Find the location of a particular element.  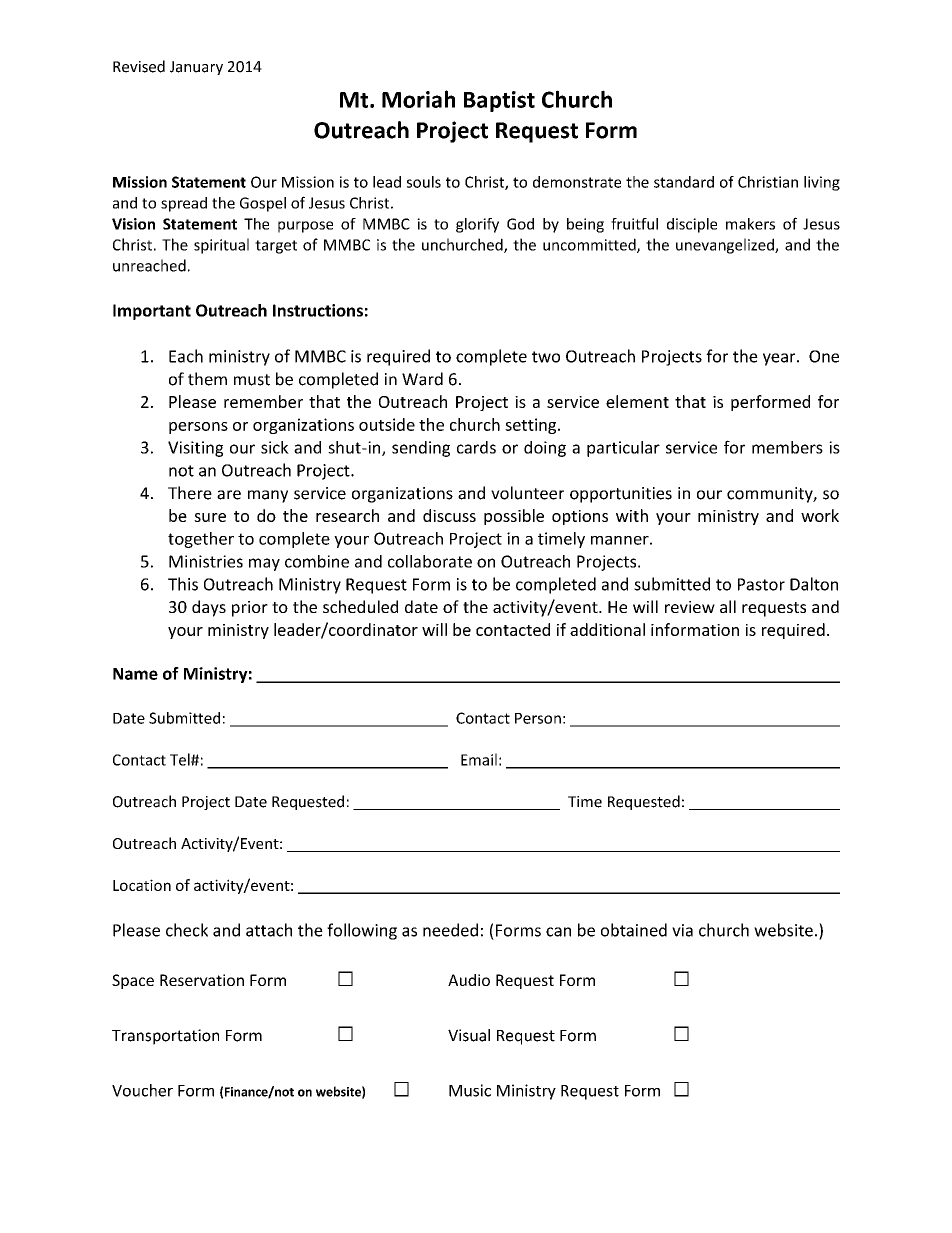

January is located at coordinates (196, 68).
